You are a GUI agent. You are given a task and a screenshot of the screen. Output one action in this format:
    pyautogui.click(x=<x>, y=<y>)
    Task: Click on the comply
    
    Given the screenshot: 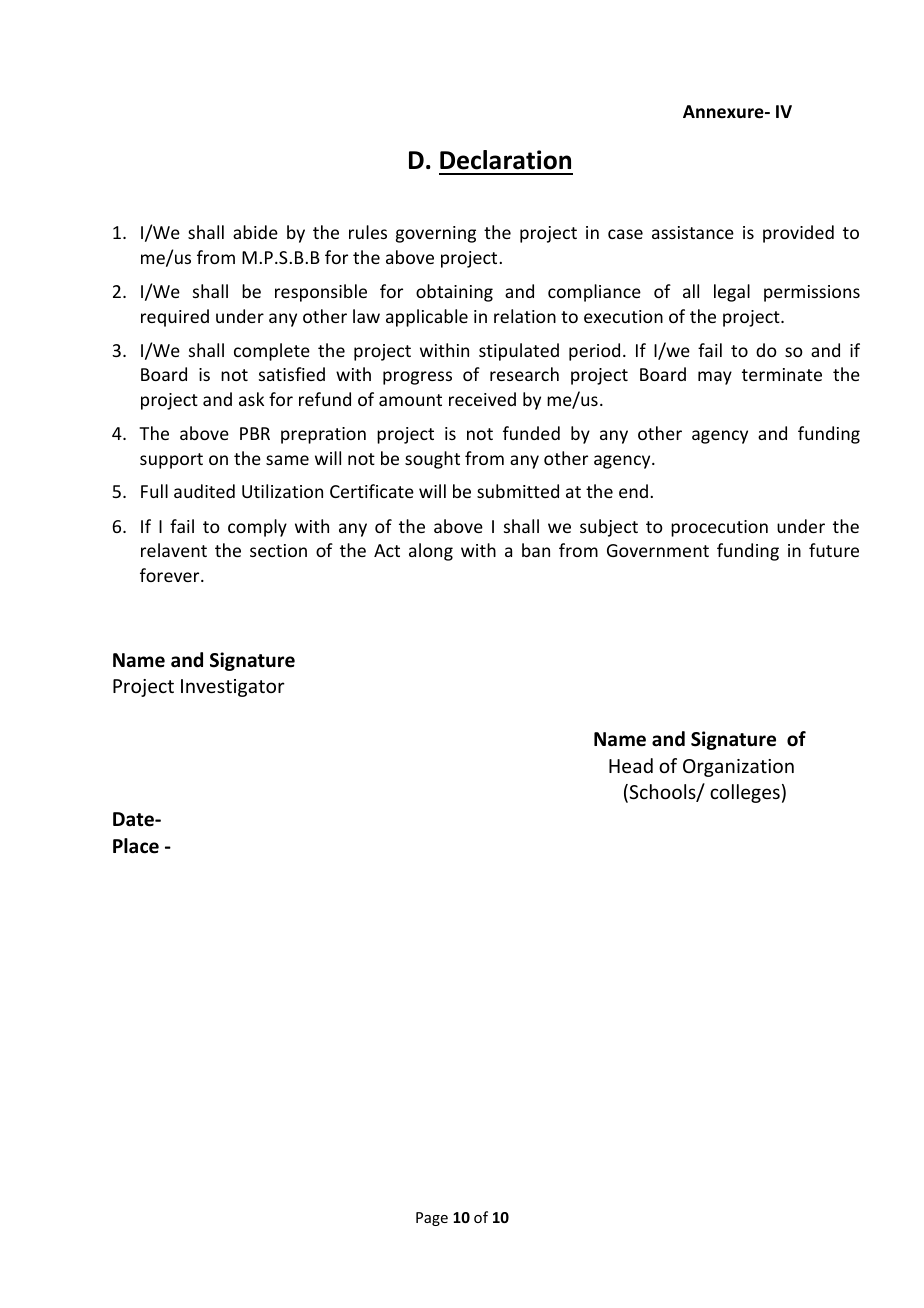 What is the action you would take?
    pyautogui.click(x=257, y=528)
